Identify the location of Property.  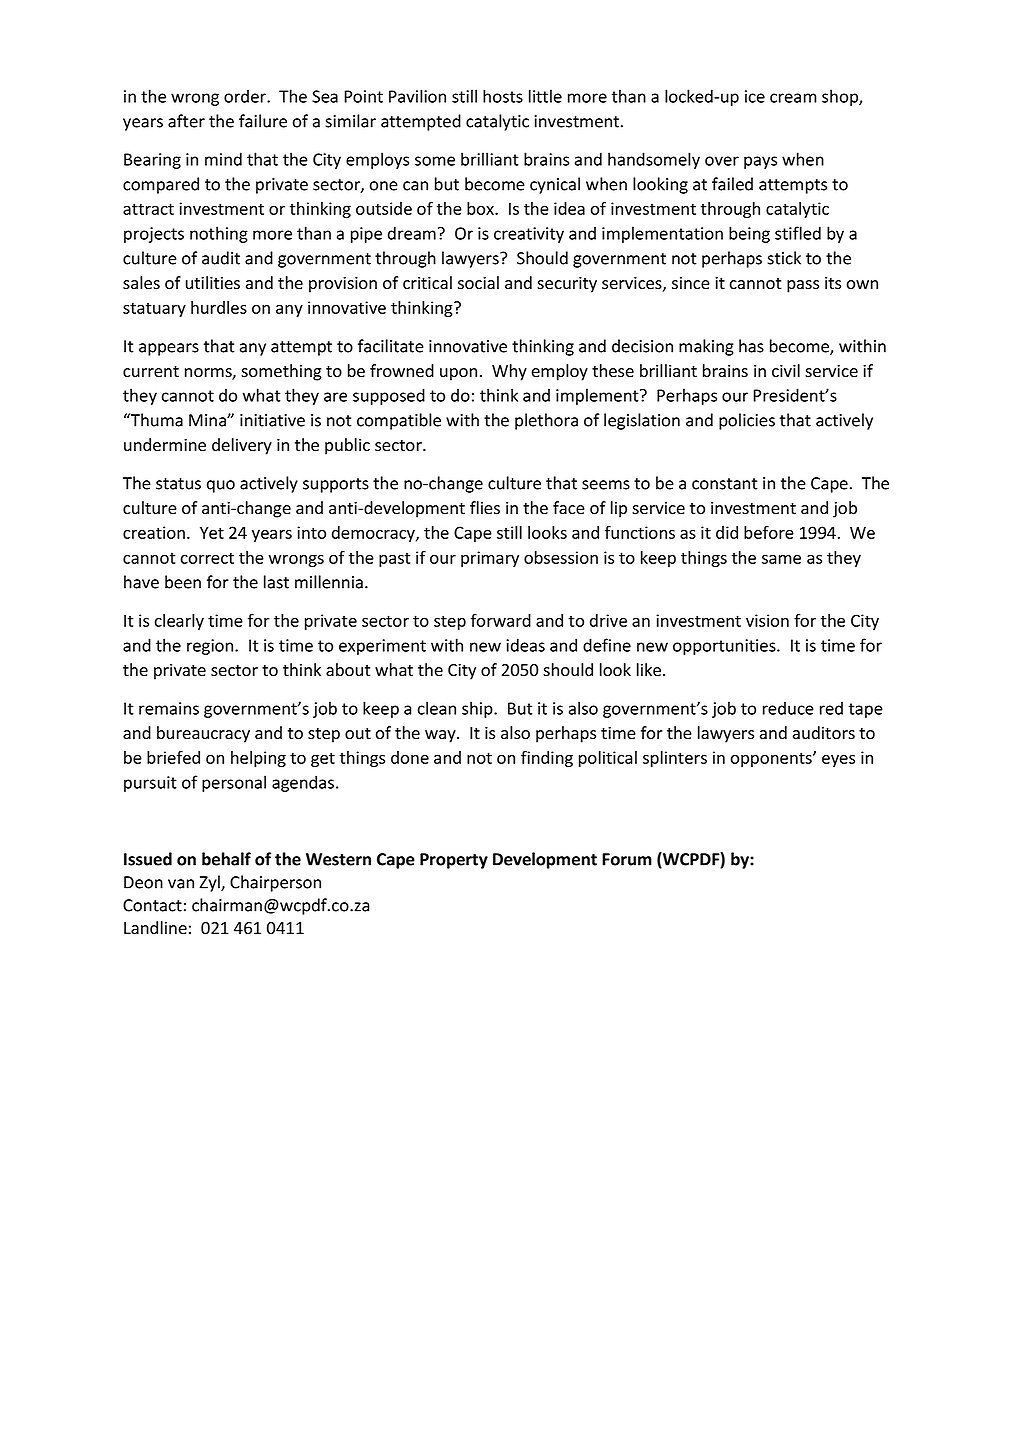
(454, 861).
